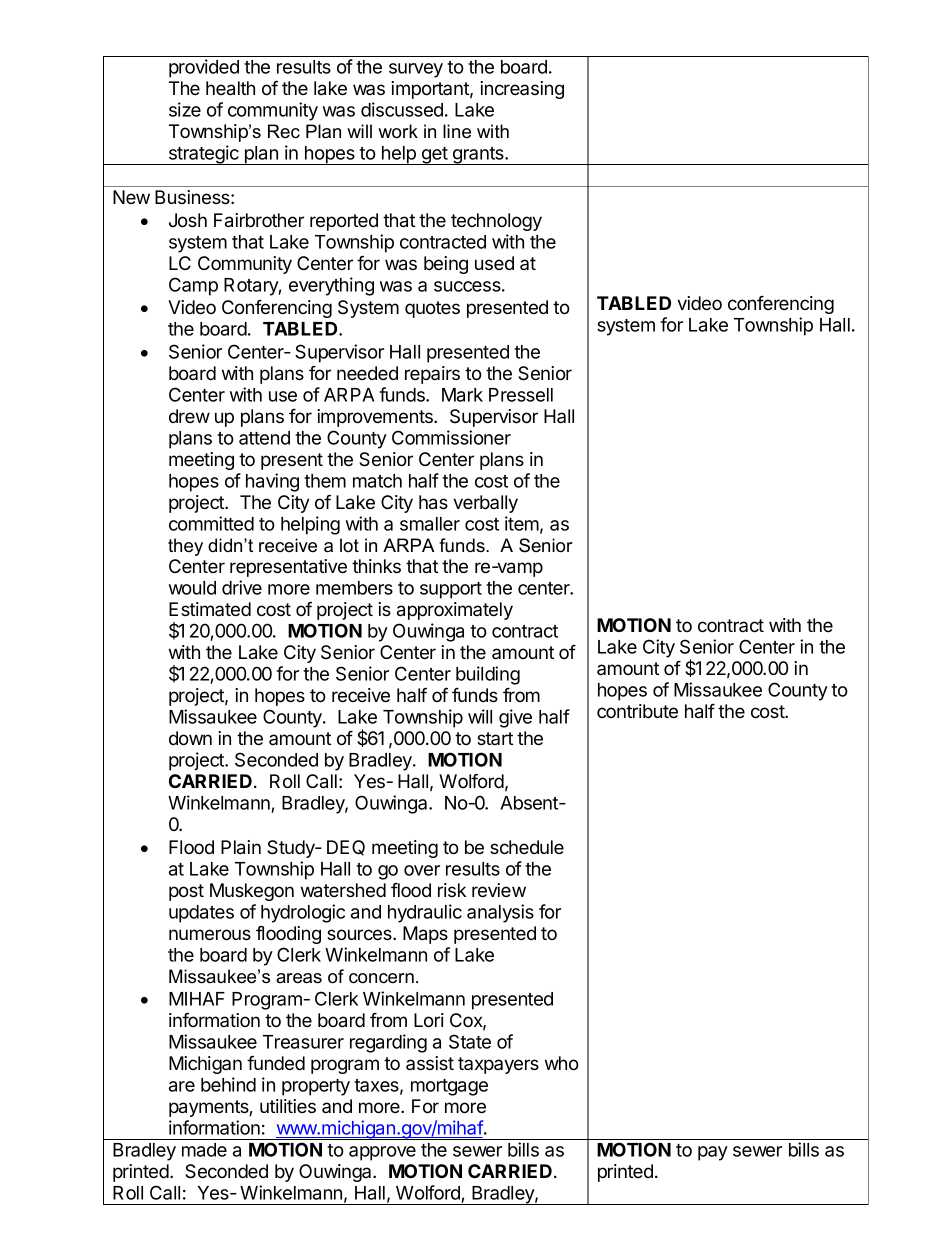 Image resolution: width=952 pixels, height=1233 pixels. What do you see at coordinates (185, 109) in the screenshot?
I see `size` at bounding box center [185, 109].
